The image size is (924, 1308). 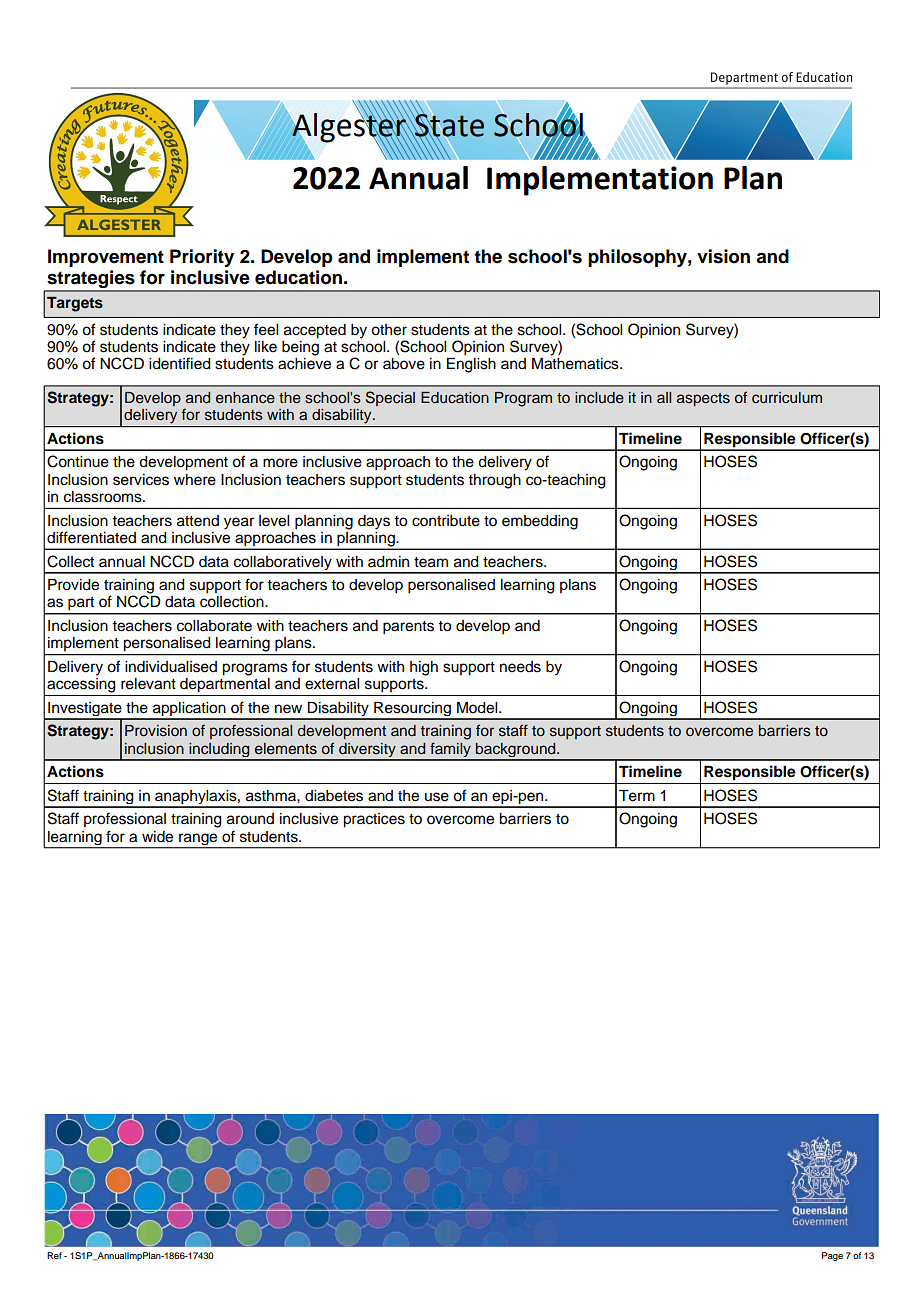 What do you see at coordinates (374, 820) in the screenshot?
I see `practices` at bounding box center [374, 820].
